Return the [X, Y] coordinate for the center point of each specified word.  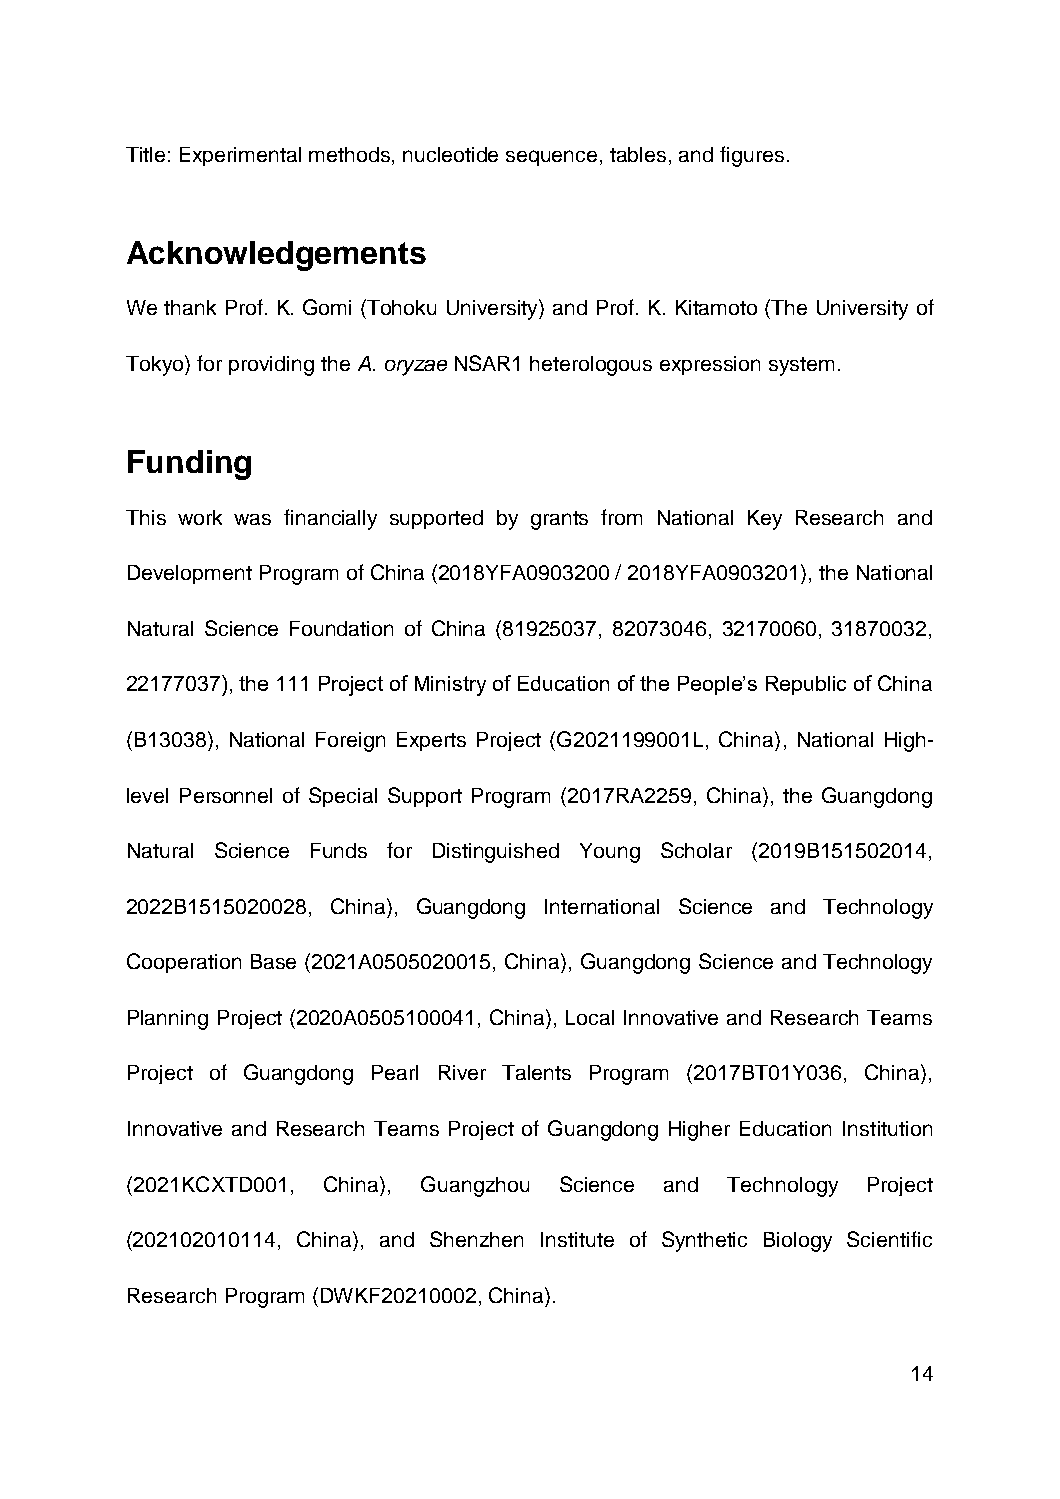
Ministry [450, 686]
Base [273, 961]
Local [590, 1017]
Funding [189, 465]
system [801, 366]
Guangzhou [475, 1186]
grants [559, 520]
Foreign [350, 742]
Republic [806, 685]
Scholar [696, 850]
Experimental [240, 156]
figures [752, 156]
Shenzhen [476, 1239]
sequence [551, 158]
